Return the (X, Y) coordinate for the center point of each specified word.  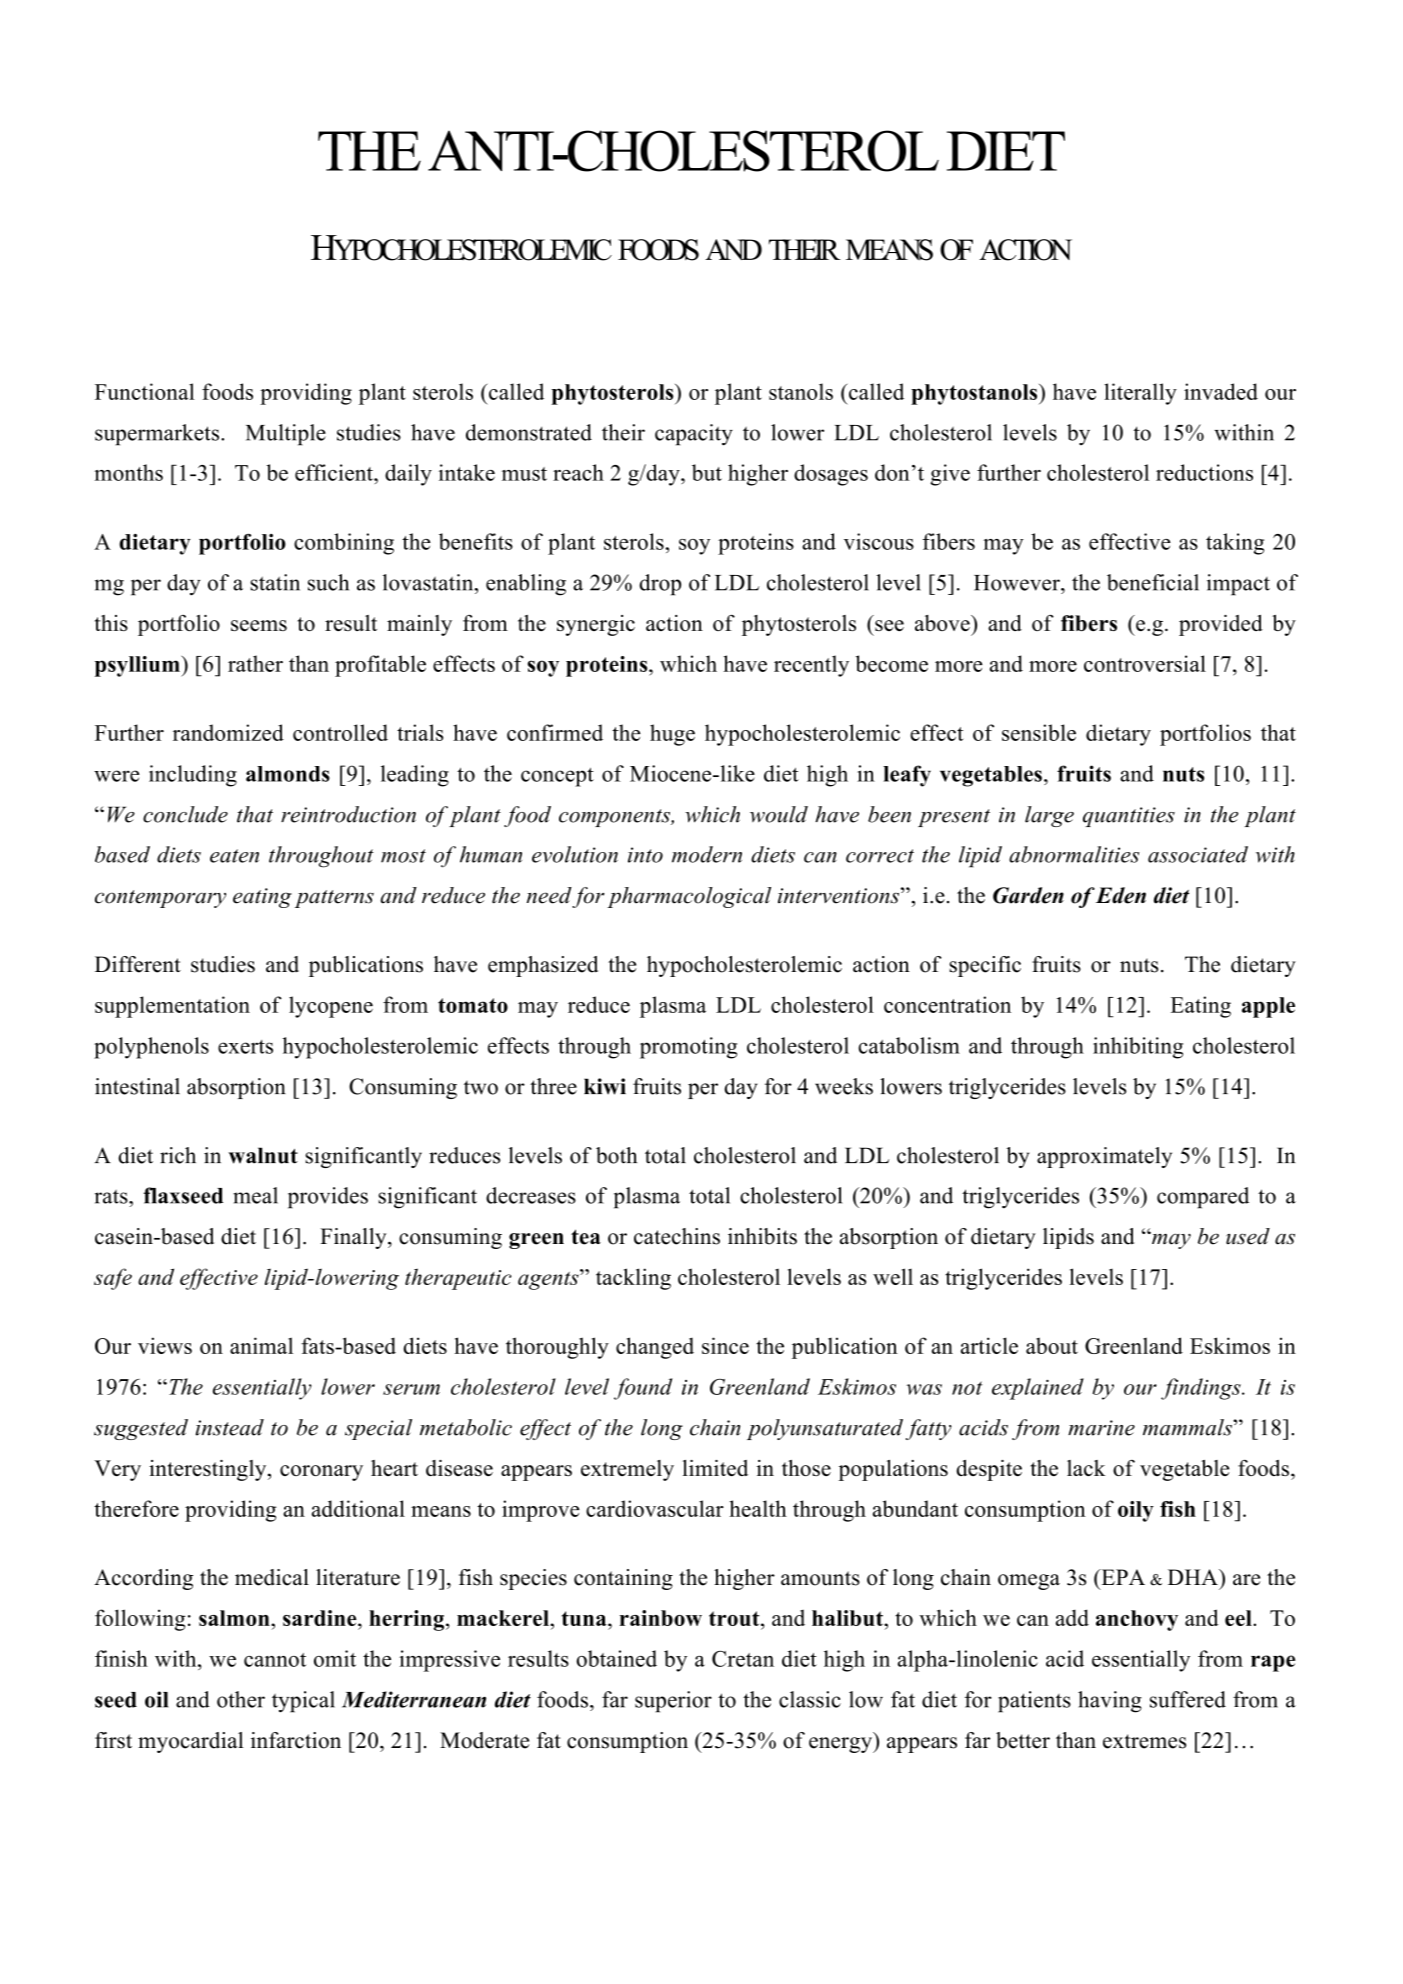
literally (1140, 394)
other (241, 1699)
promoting (688, 1048)
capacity (694, 435)
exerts (245, 1047)
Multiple (286, 435)
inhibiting (1138, 1048)
